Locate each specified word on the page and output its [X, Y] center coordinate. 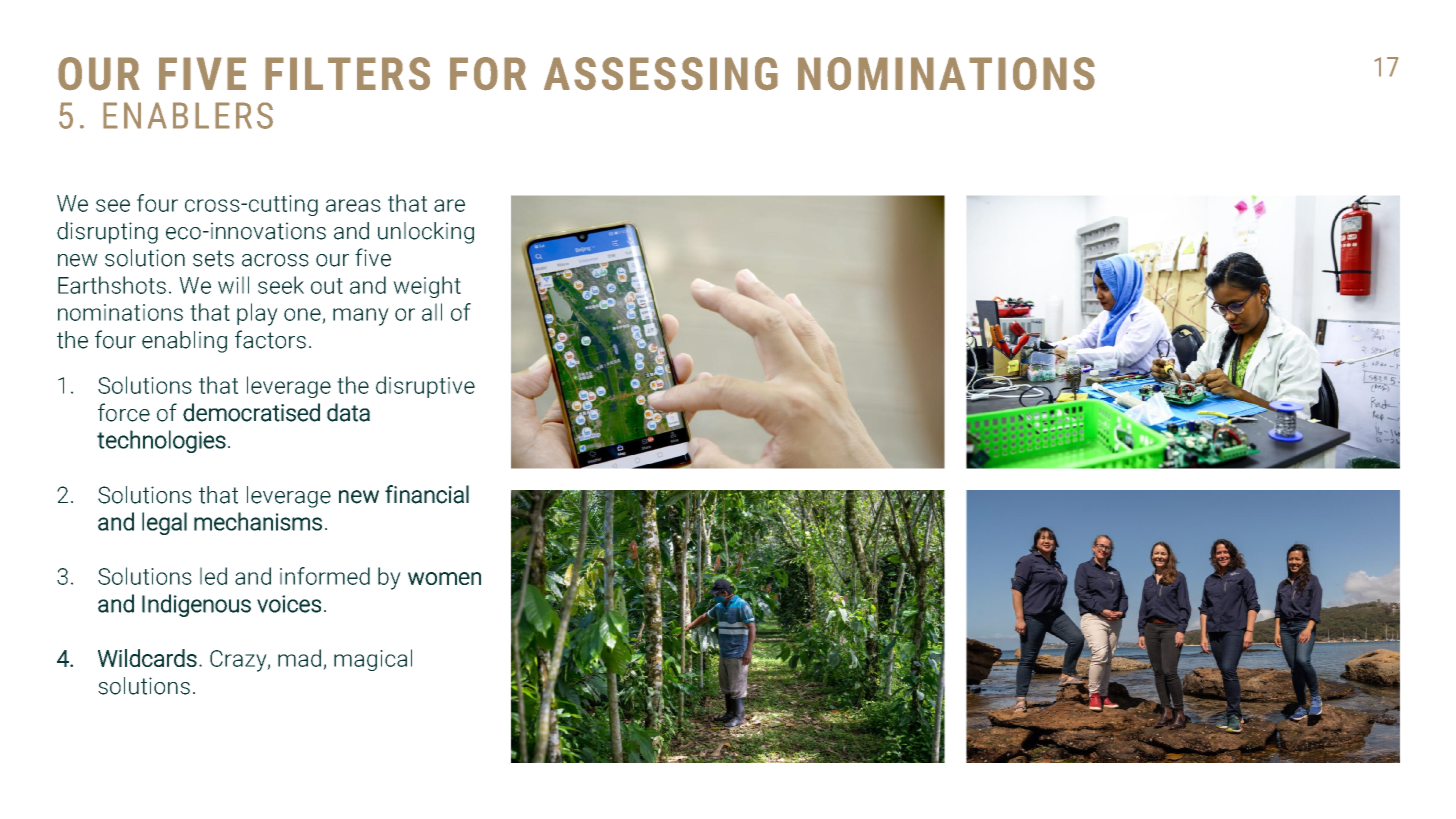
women [444, 578]
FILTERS [347, 74]
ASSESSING [661, 74]
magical [373, 660]
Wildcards [147, 658]
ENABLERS [188, 115]
